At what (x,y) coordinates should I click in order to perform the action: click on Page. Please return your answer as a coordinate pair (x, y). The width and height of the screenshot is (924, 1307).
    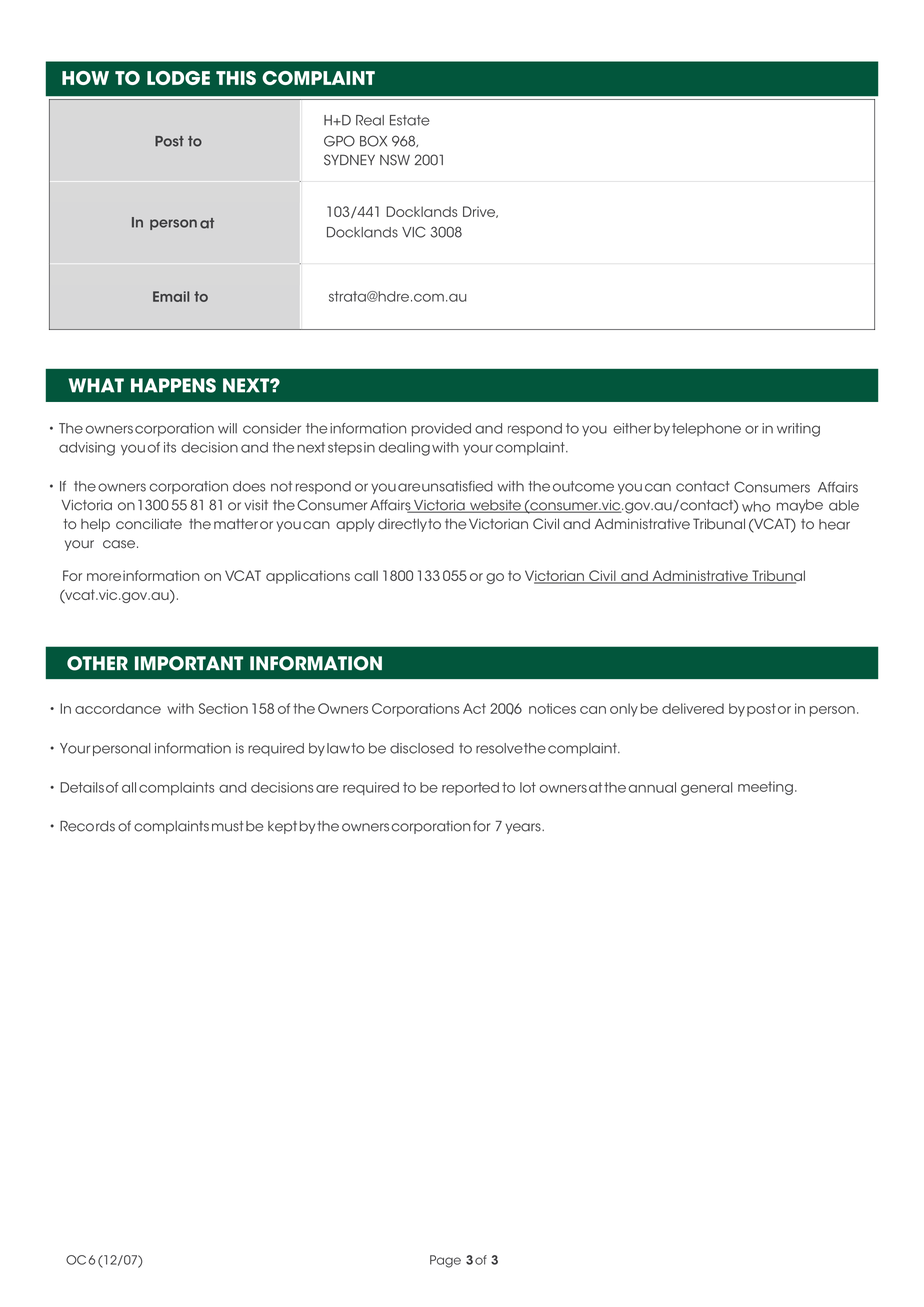
    Looking at the image, I should click on (445, 1261).
